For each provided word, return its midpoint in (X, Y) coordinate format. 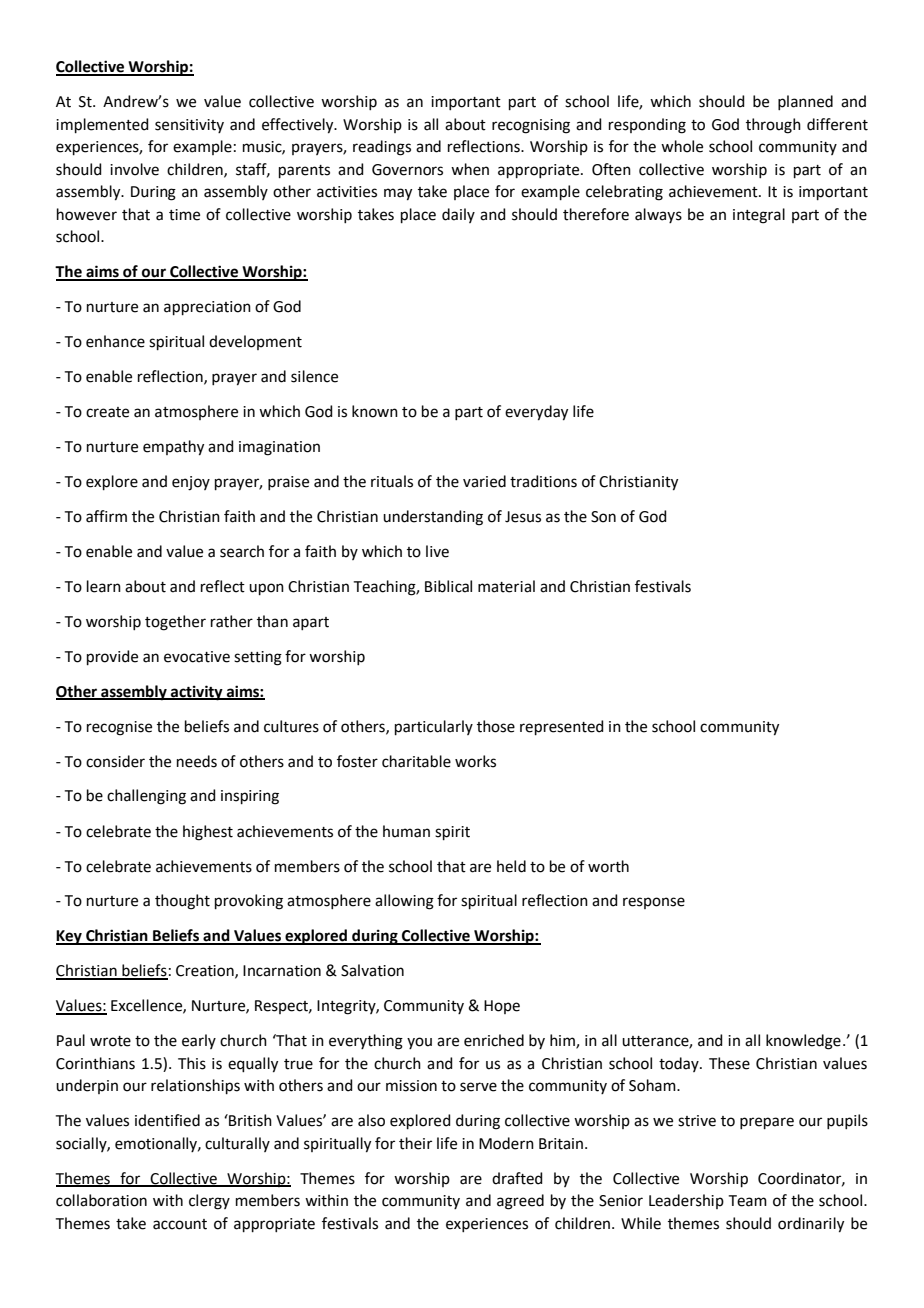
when (470, 169)
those (496, 726)
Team (748, 1201)
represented (562, 727)
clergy (209, 1202)
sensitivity (189, 126)
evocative (197, 657)
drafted (517, 1178)
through (773, 126)
